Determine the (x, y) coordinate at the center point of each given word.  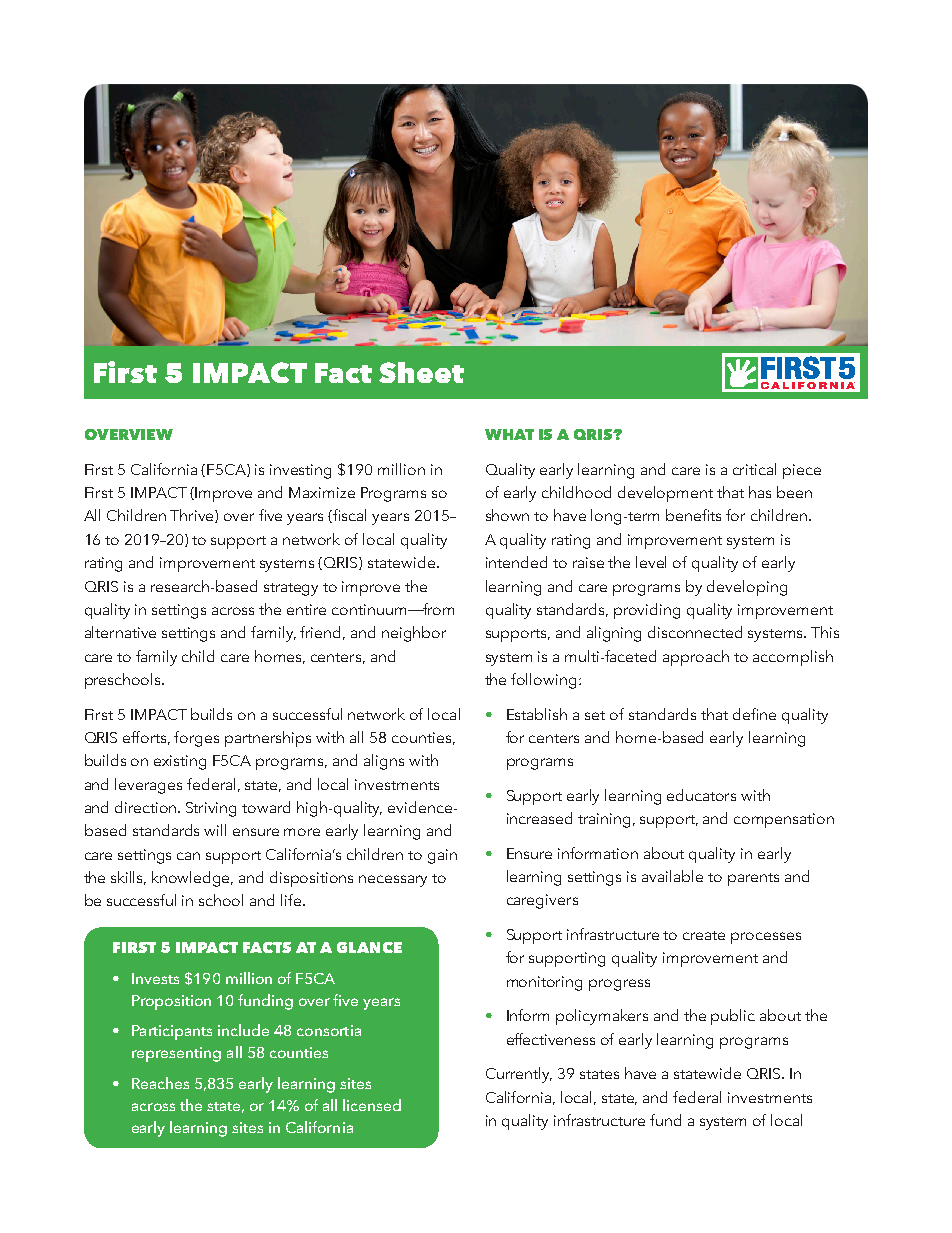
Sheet (421, 372)
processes (766, 938)
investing (300, 471)
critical (754, 469)
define (754, 714)
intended (516, 562)
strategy (291, 589)
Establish (537, 714)
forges (196, 739)
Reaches (160, 1083)
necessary (393, 881)
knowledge (192, 879)
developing (747, 588)
